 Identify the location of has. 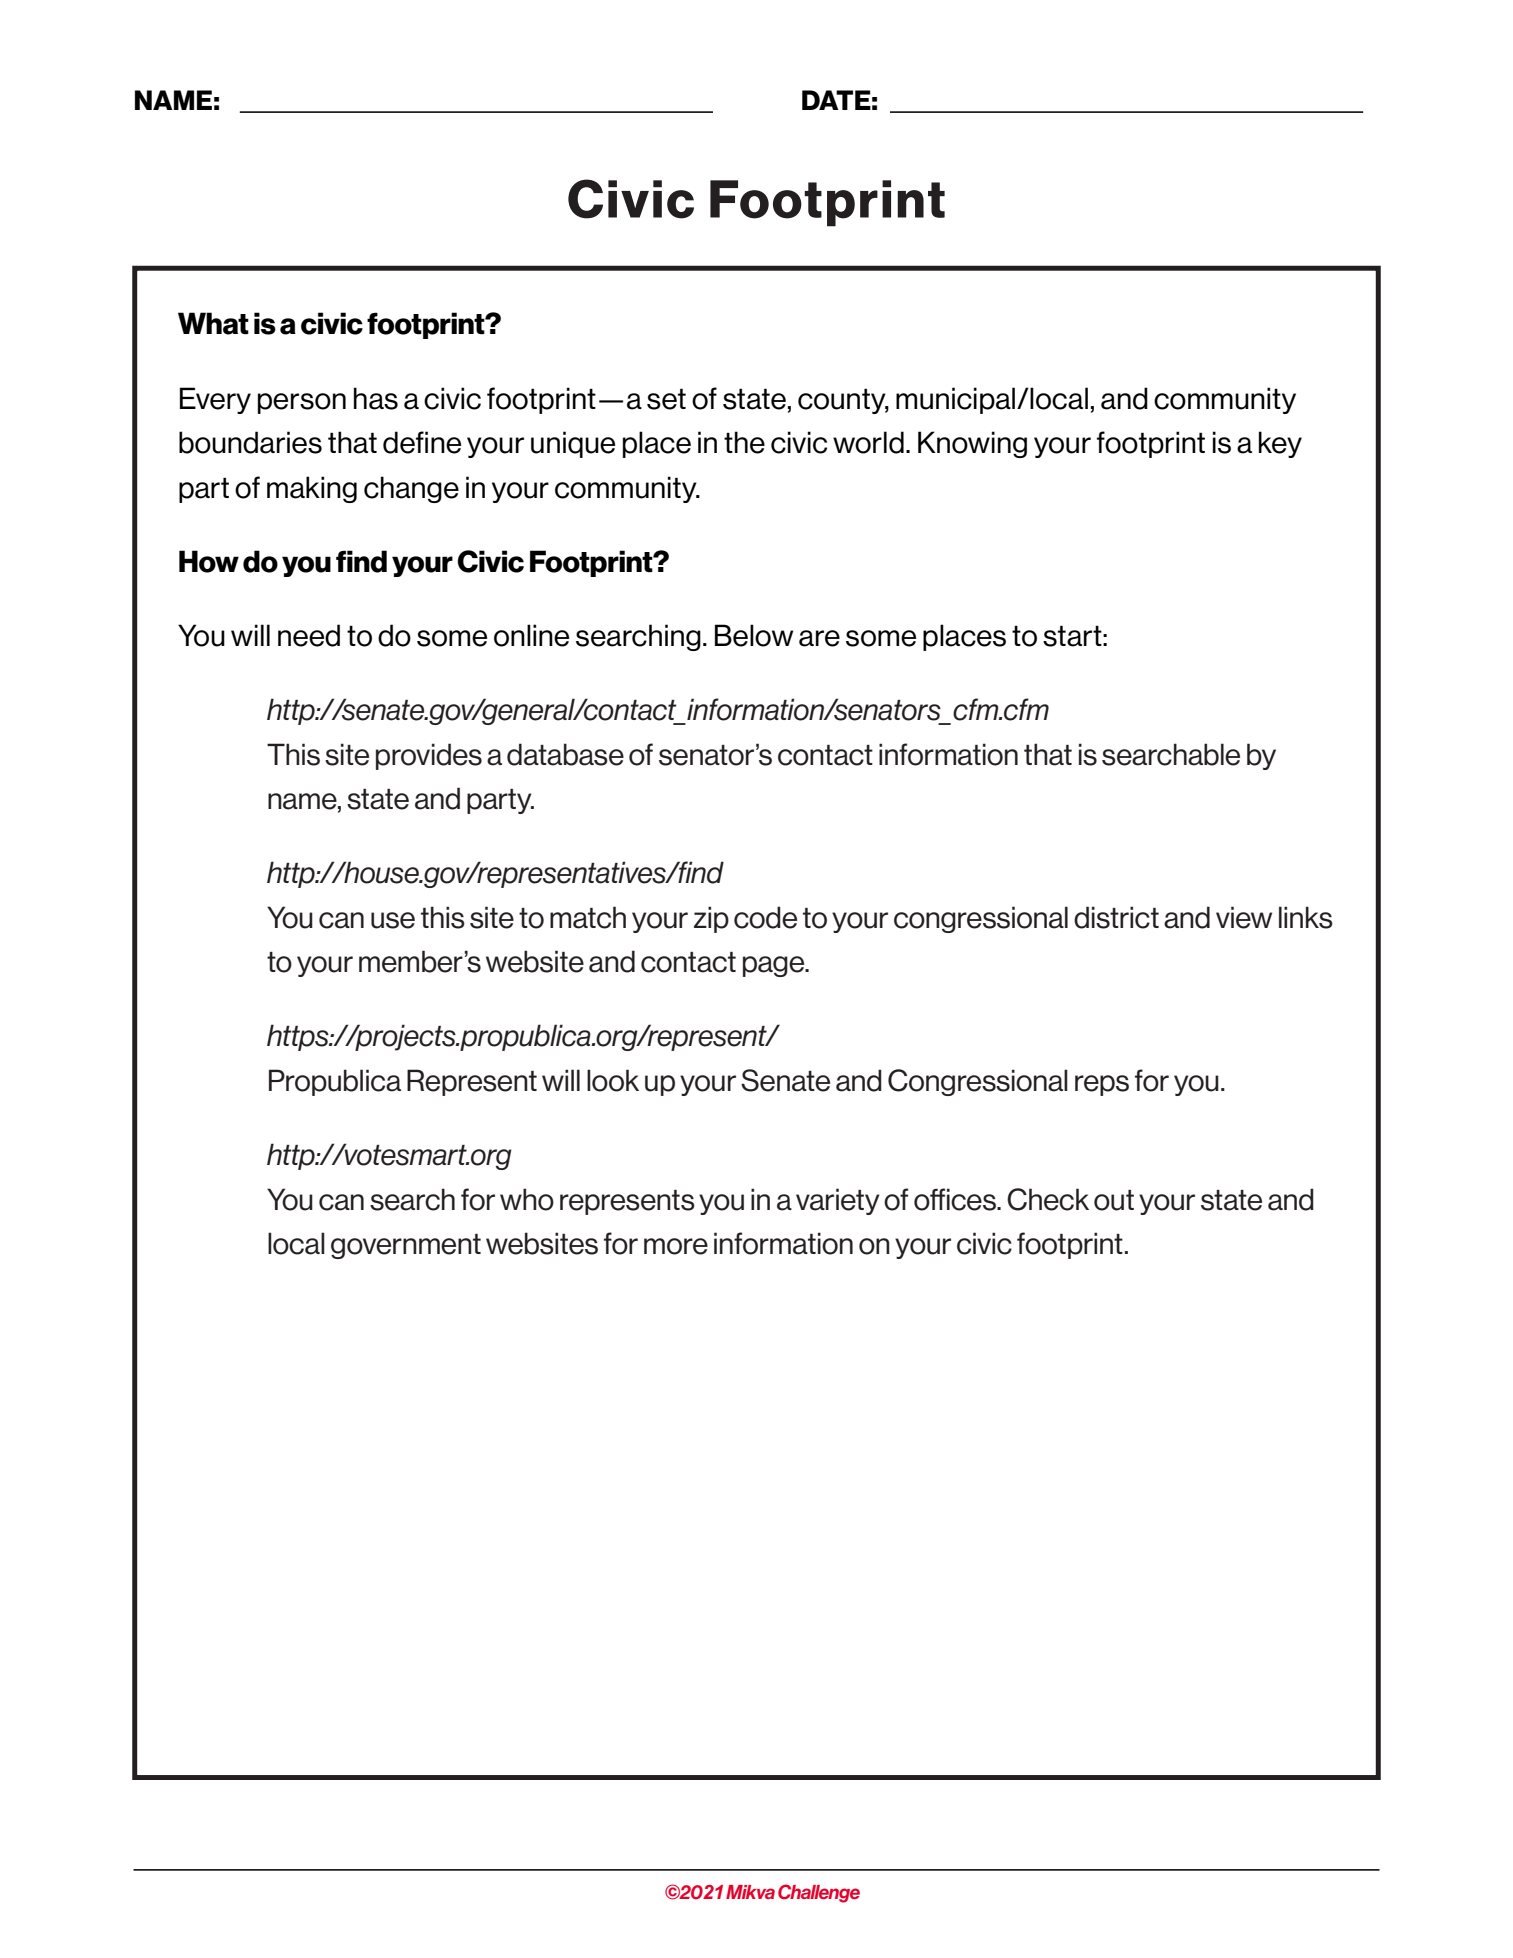
(376, 398).
